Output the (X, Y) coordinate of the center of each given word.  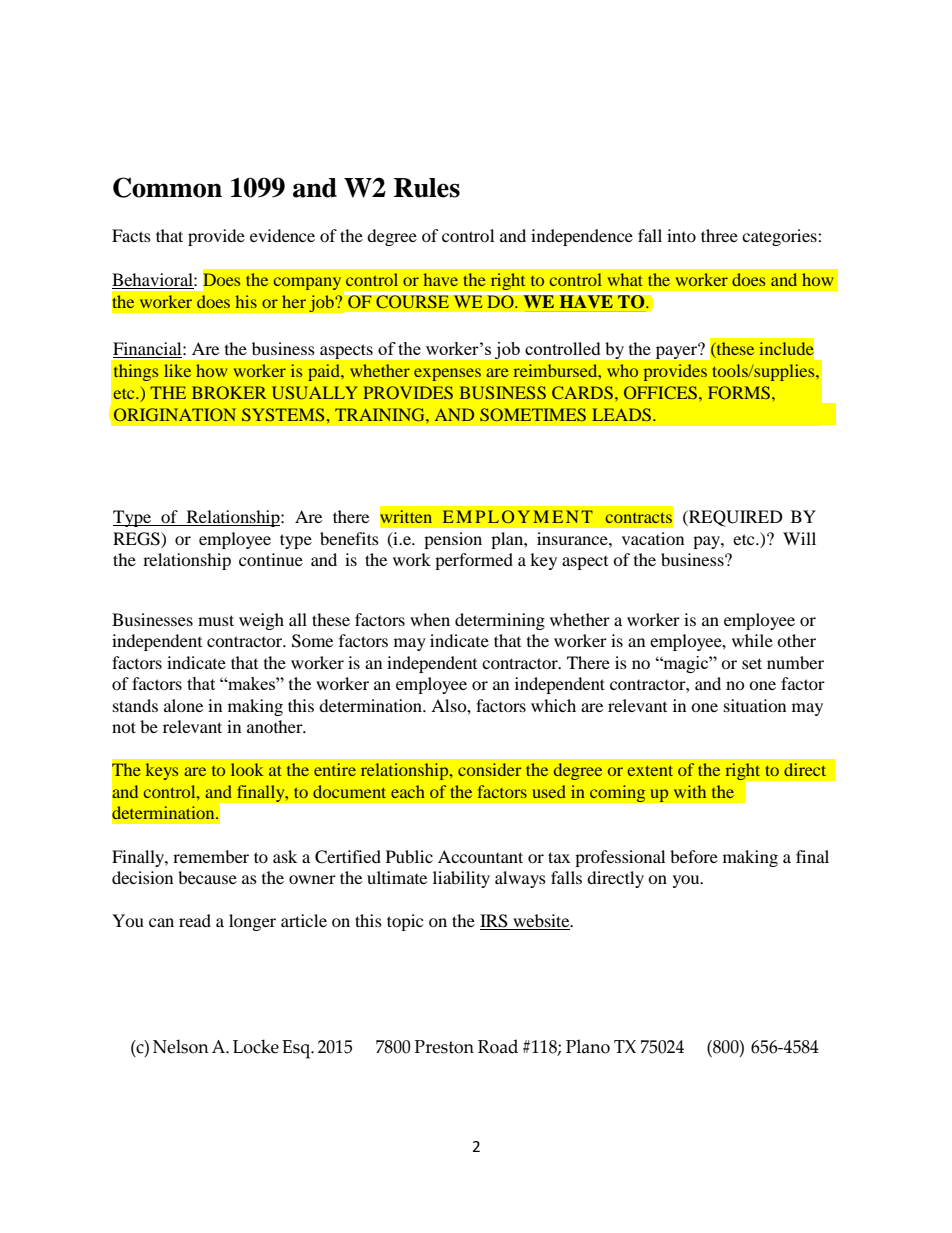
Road (498, 1046)
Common (167, 187)
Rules (427, 188)
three (719, 235)
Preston (444, 1047)
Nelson (181, 1046)
